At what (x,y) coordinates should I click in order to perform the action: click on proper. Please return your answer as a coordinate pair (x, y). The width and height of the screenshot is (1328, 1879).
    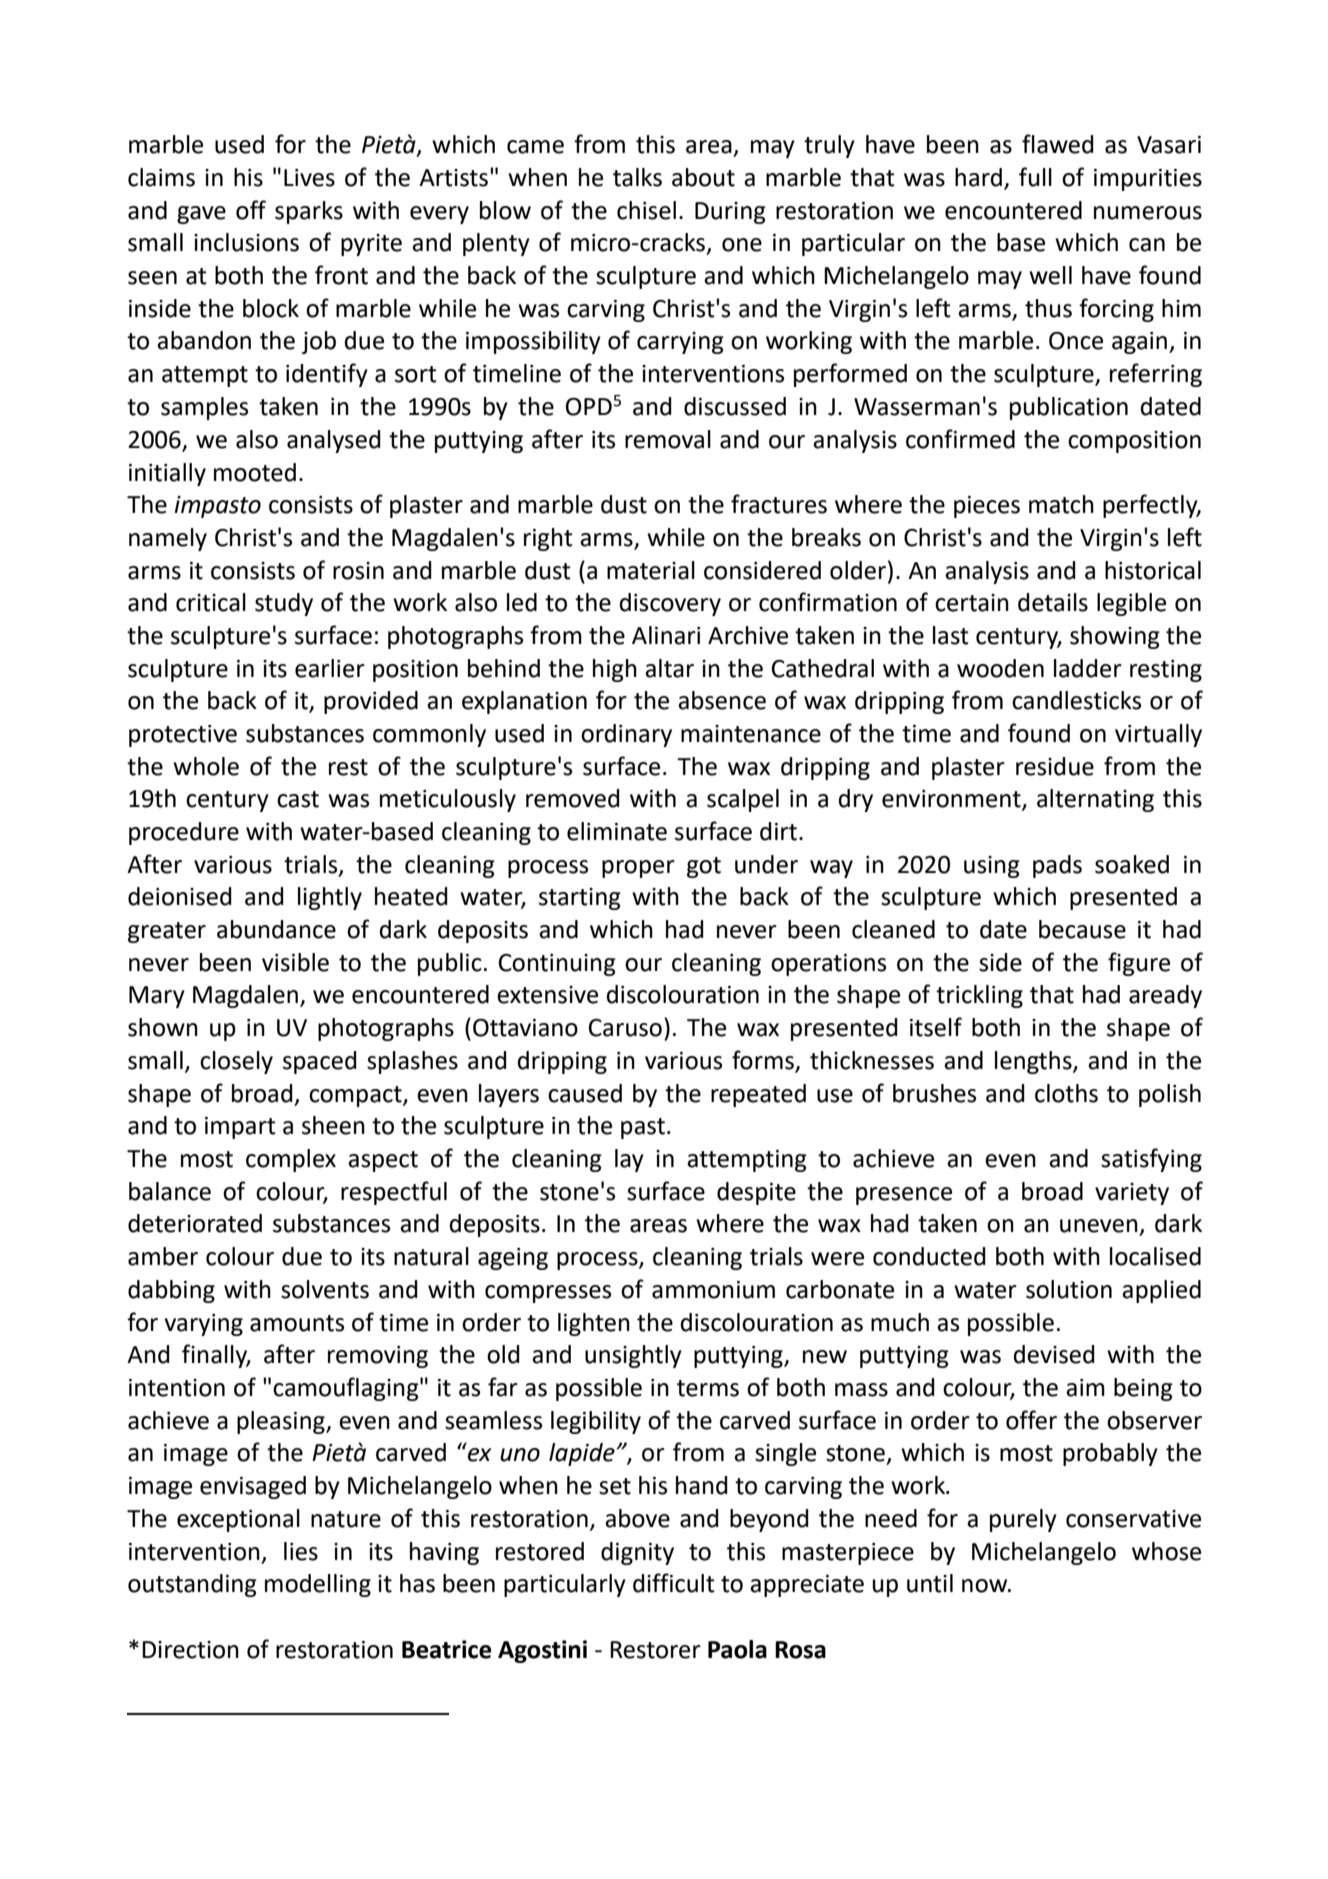
    Looking at the image, I should click on (638, 869).
